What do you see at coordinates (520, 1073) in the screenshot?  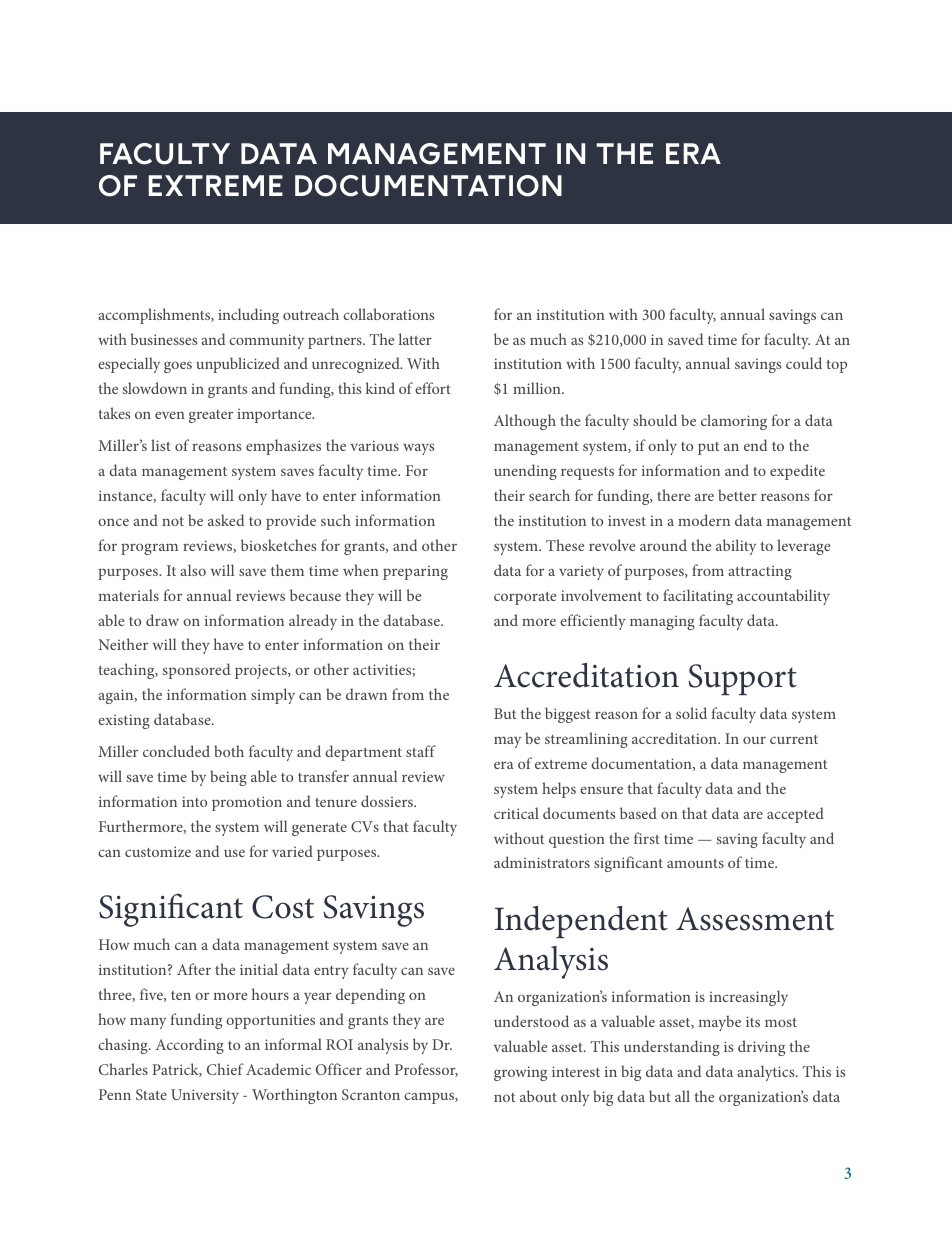 I see `growing` at bounding box center [520, 1073].
